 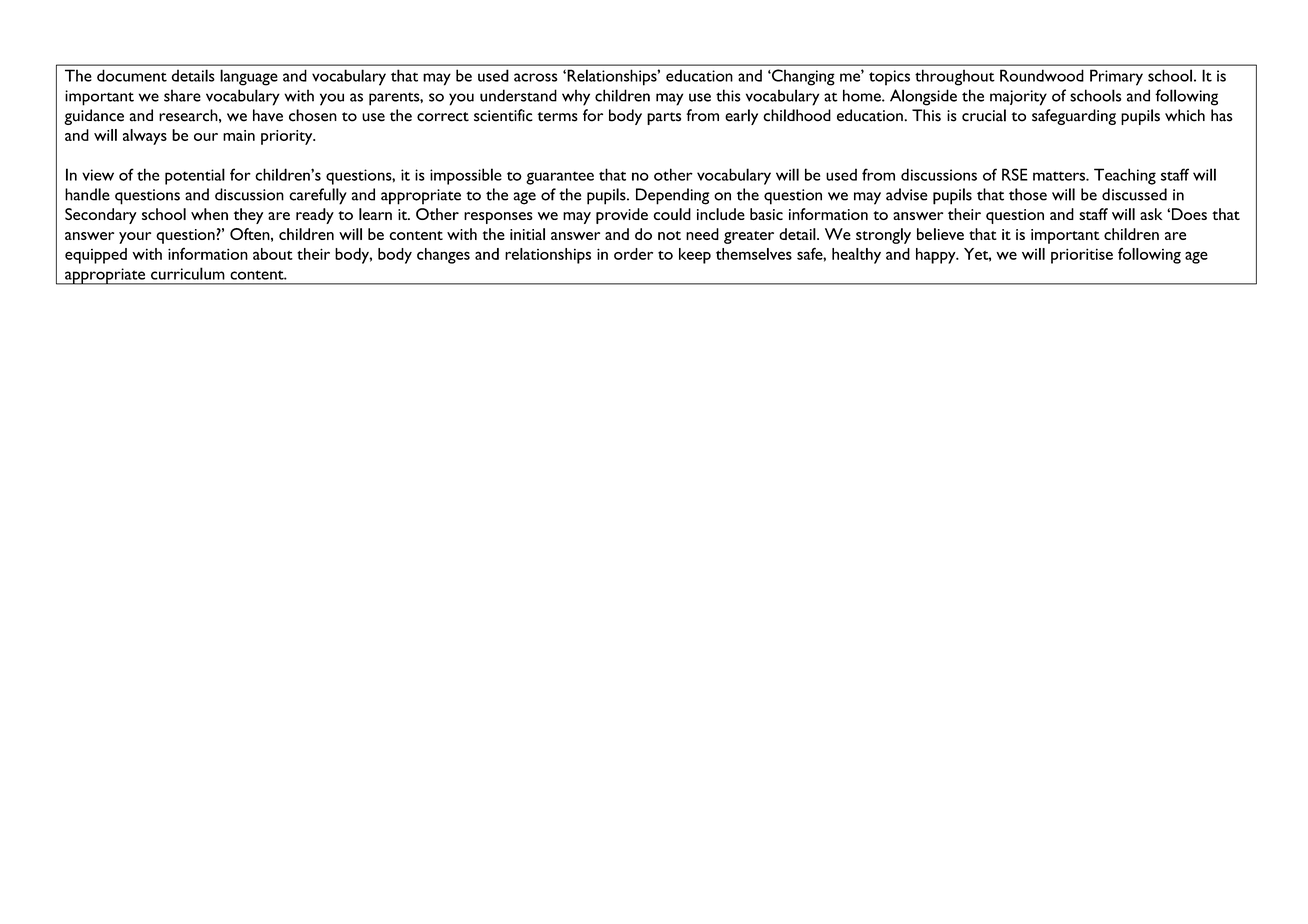 I want to click on your, so click(x=135, y=238).
